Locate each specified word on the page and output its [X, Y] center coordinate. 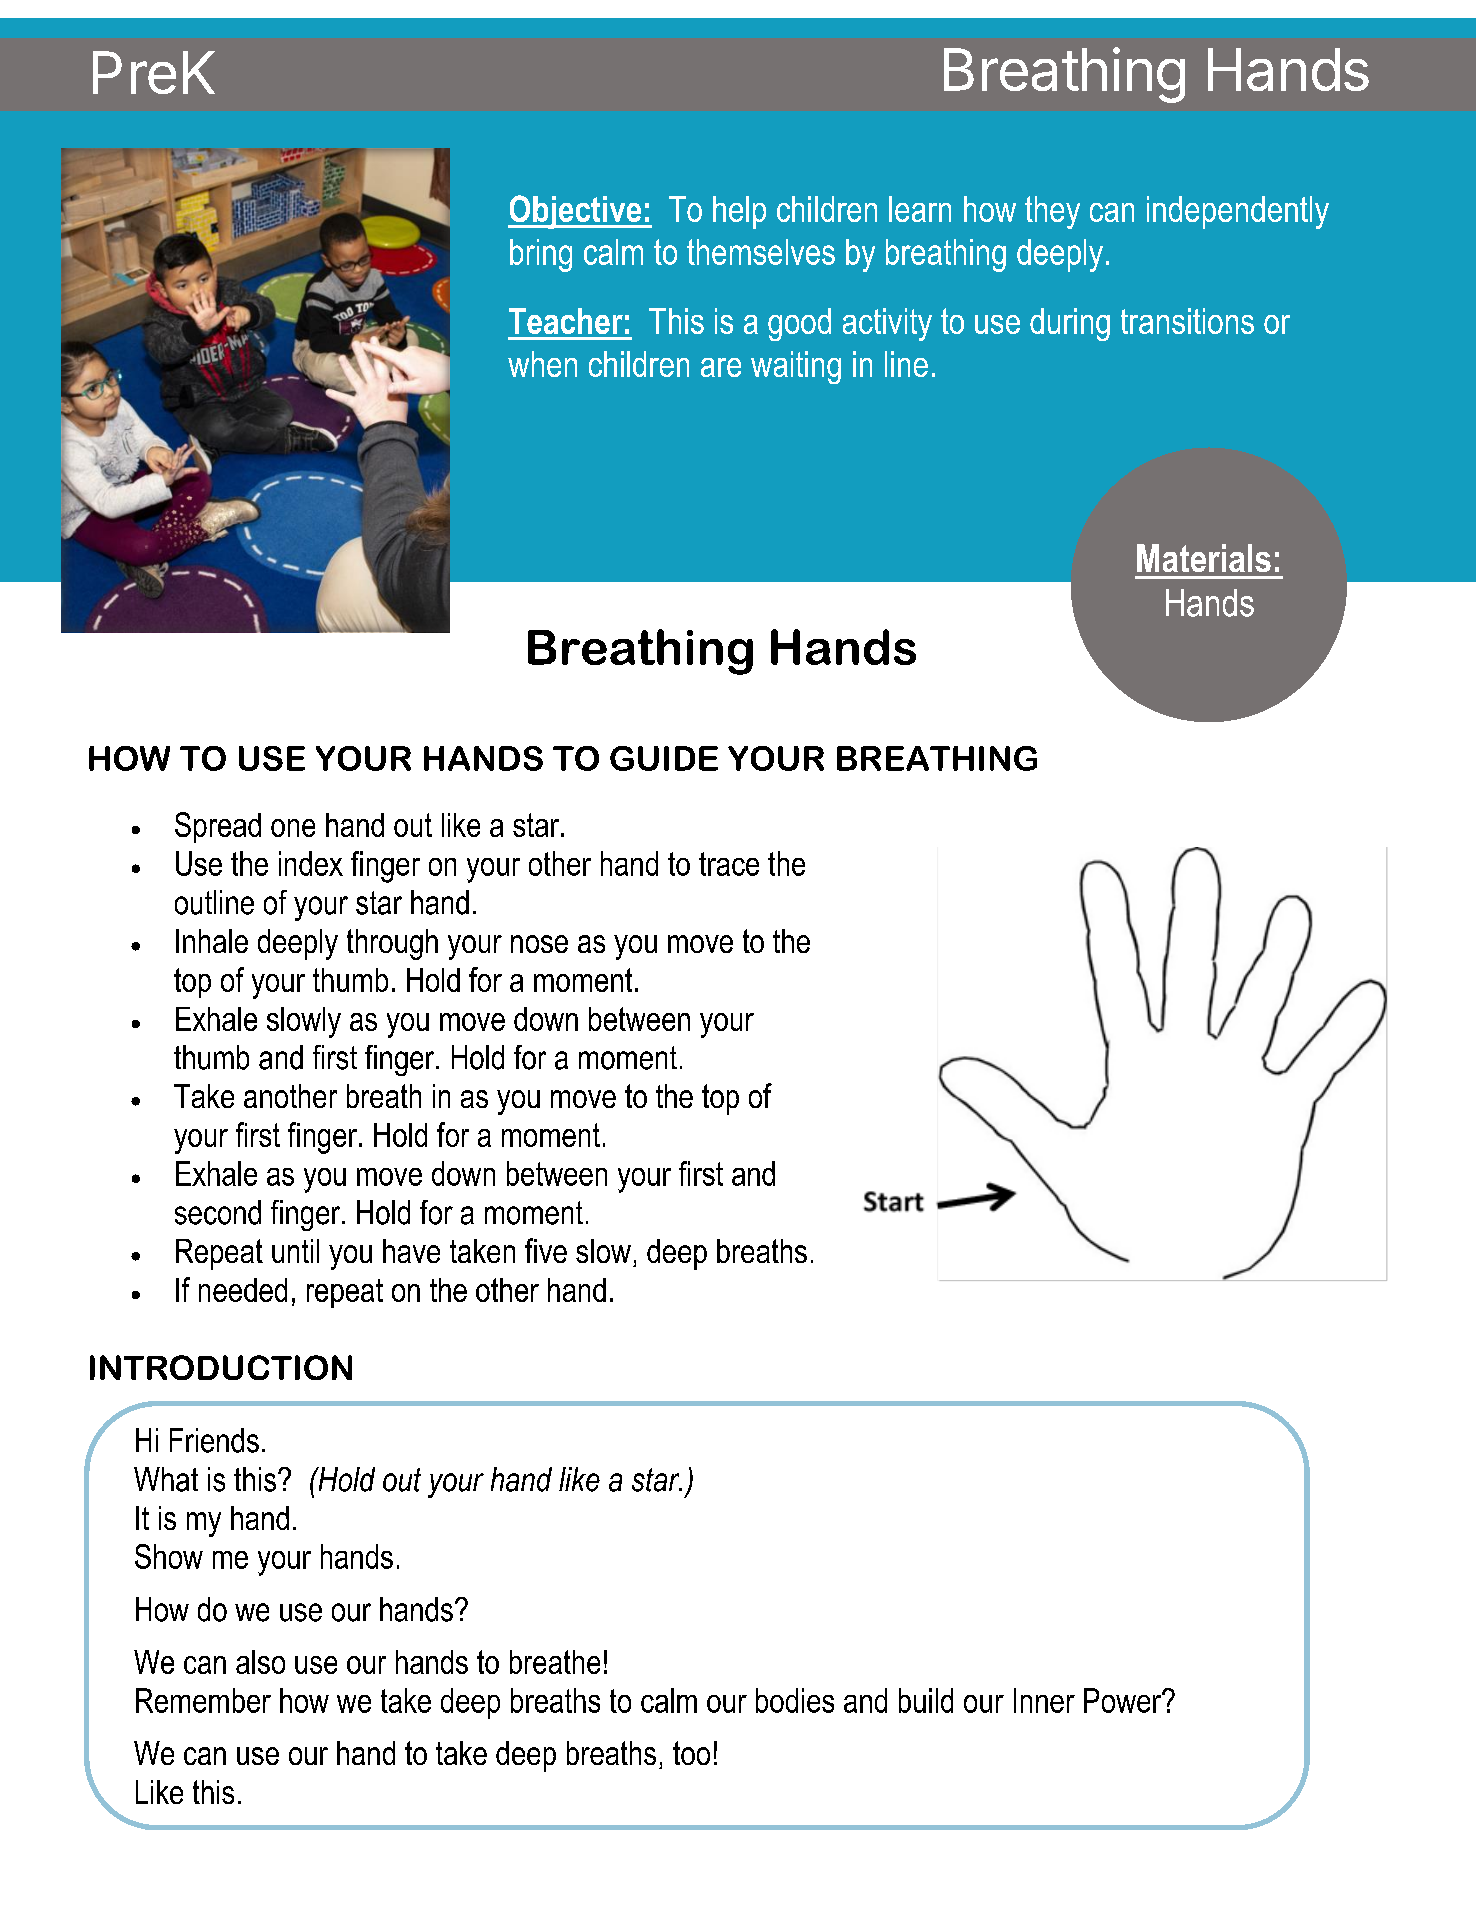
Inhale [212, 941]
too [691, 1753]
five [546, 1250]
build [926, 1700]
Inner [1044, 1700]
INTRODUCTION [221, 1367]
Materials [1204, 558]
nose [539, 944]
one [293, 828]
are [721, 367]
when [542, 364]
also [260, 1662]
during [1070, 324]
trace [729, 864]
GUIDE [664, 758]
